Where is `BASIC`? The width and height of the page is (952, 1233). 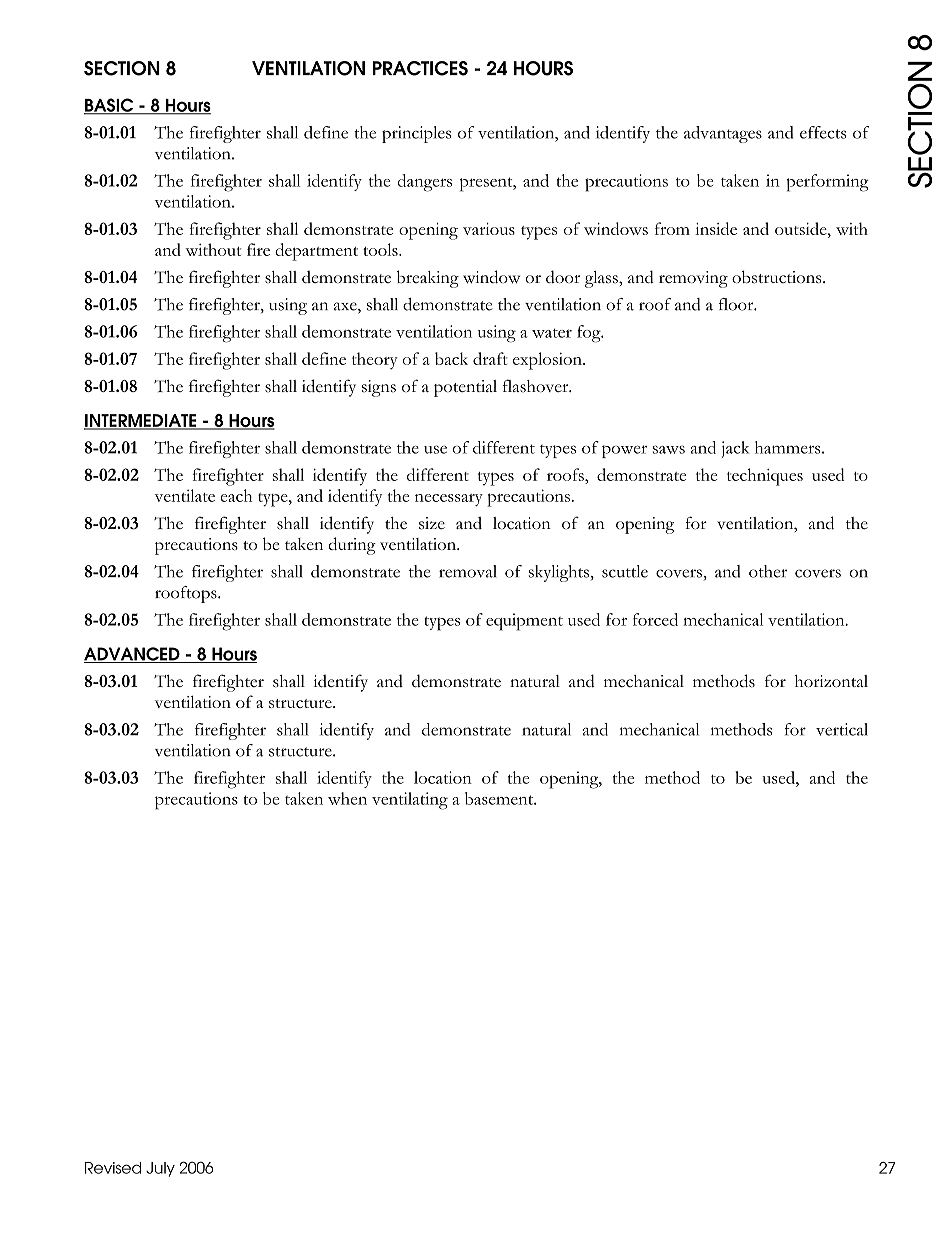 BASIC is located at coordinates (110, 106).
